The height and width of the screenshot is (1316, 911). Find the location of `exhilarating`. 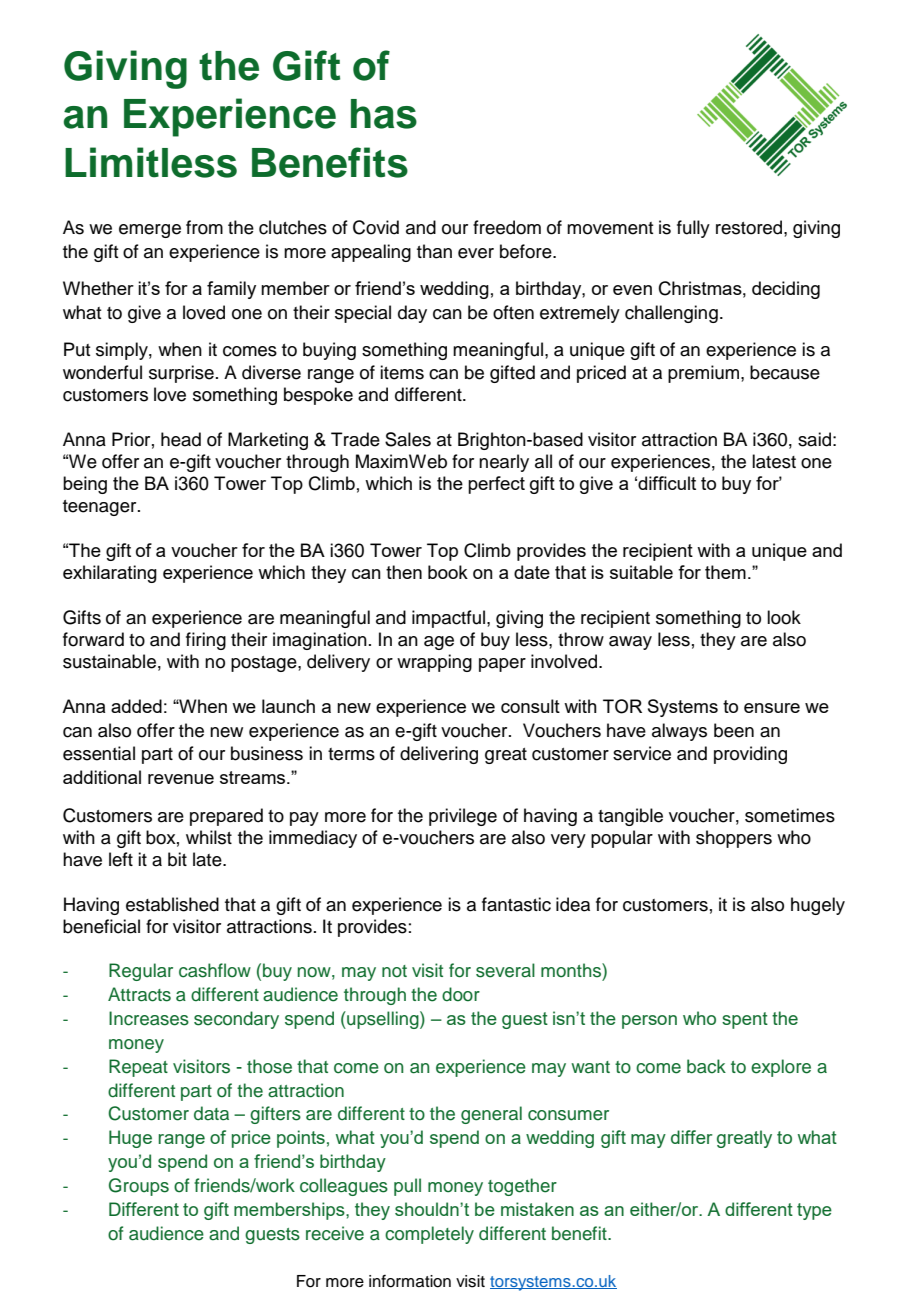

exhilarating is located at coordinates (110, 574).
